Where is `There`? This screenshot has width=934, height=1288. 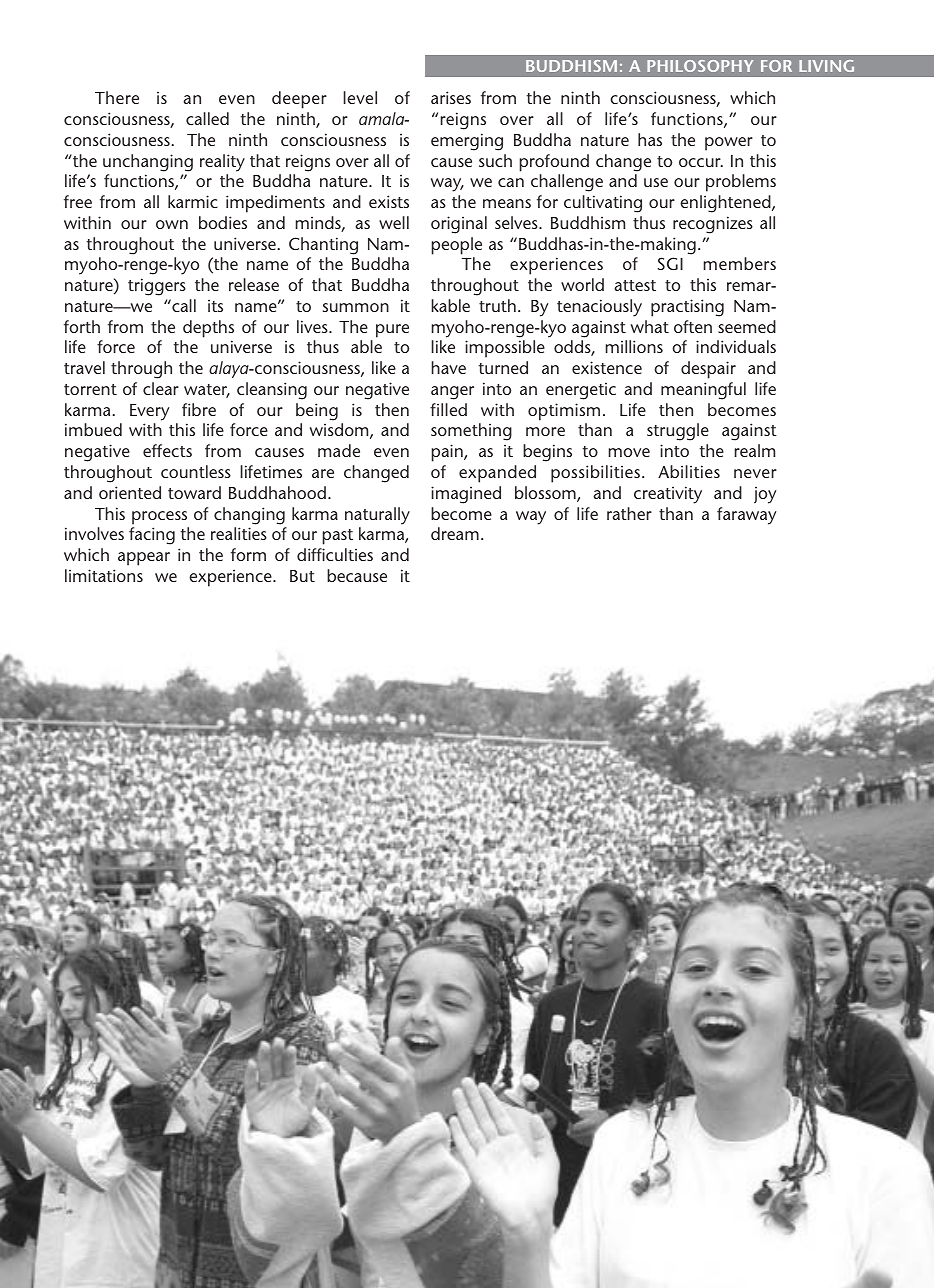 There is located at coordinates (117, 97).
